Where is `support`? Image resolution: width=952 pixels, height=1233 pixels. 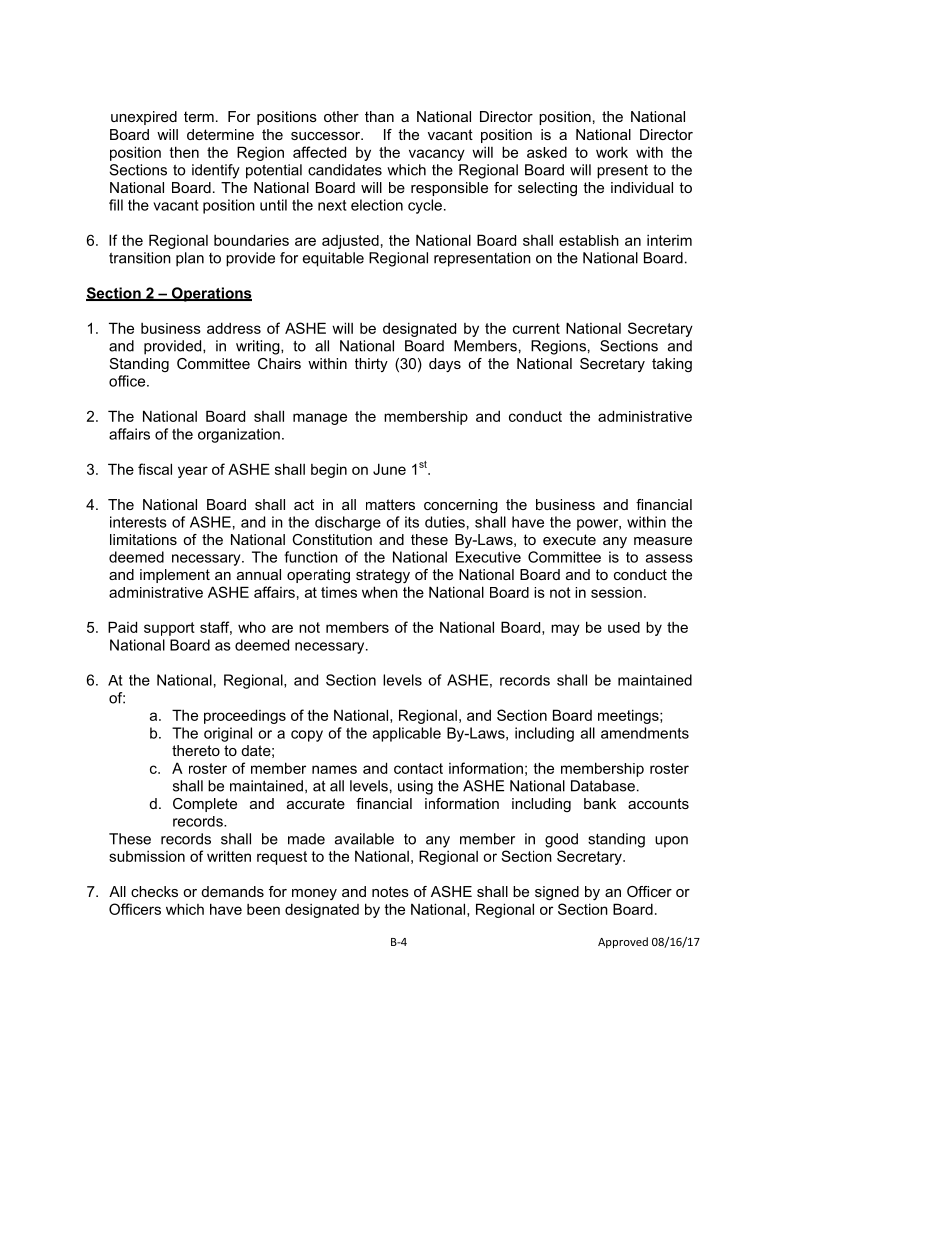
support is located at coordinates (169, 629).
